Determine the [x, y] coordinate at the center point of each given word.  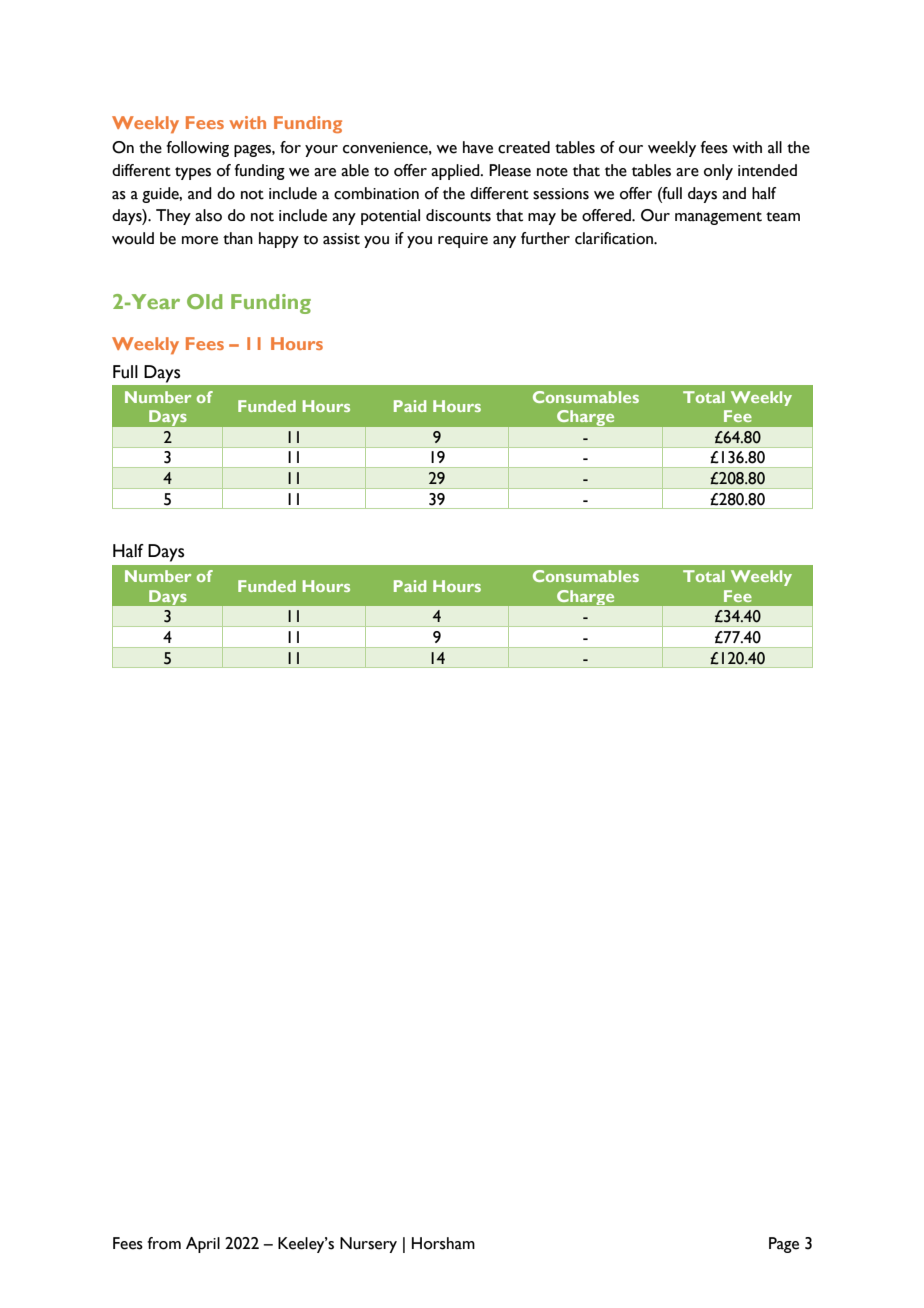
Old [204, 301]
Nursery [368, 1245]
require [463, 240]
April [203, 1245]
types [193, 173]
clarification [615, 238]
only [718, 172]
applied [456, 172]
